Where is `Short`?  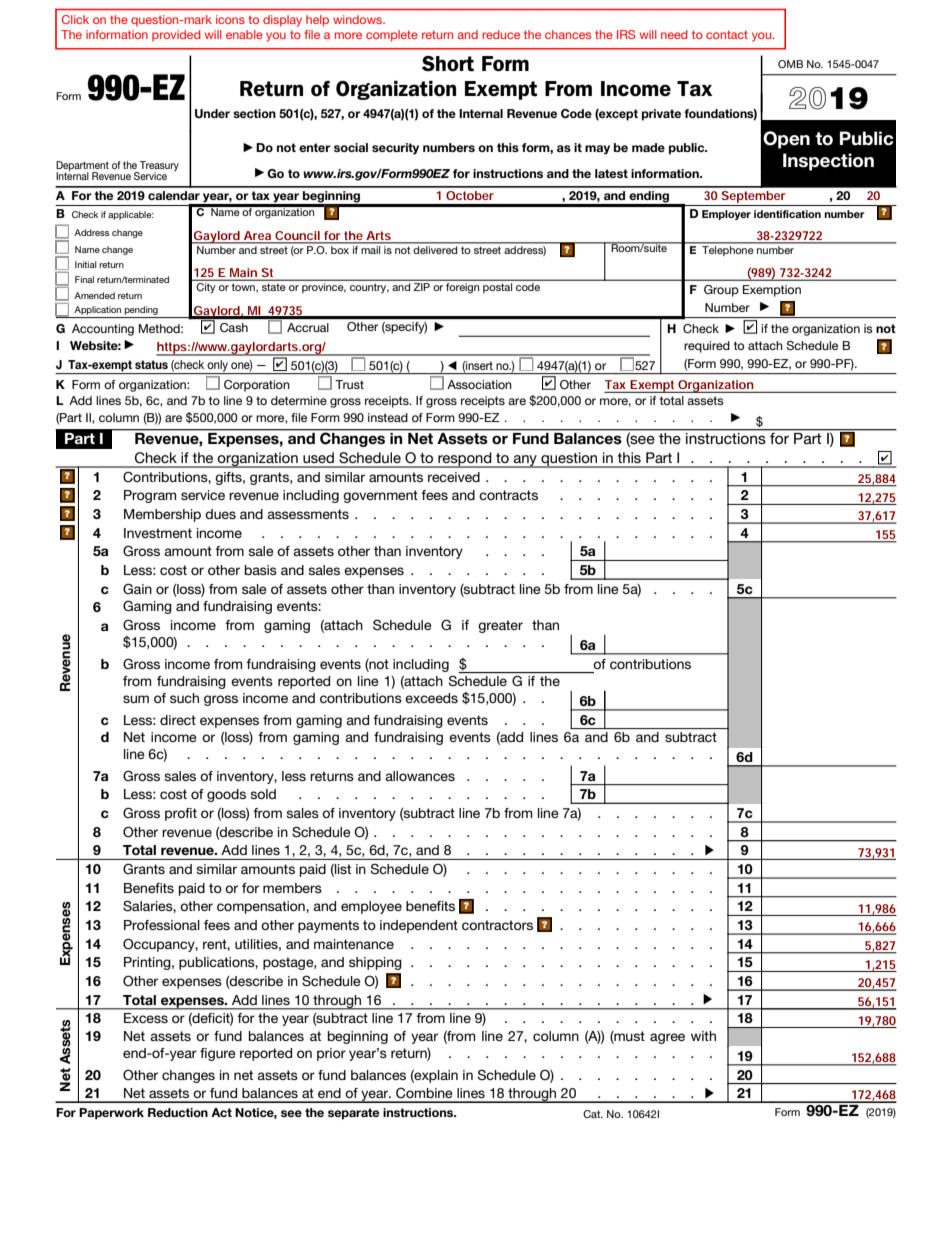
Short is located at coordinates (448, 64).
